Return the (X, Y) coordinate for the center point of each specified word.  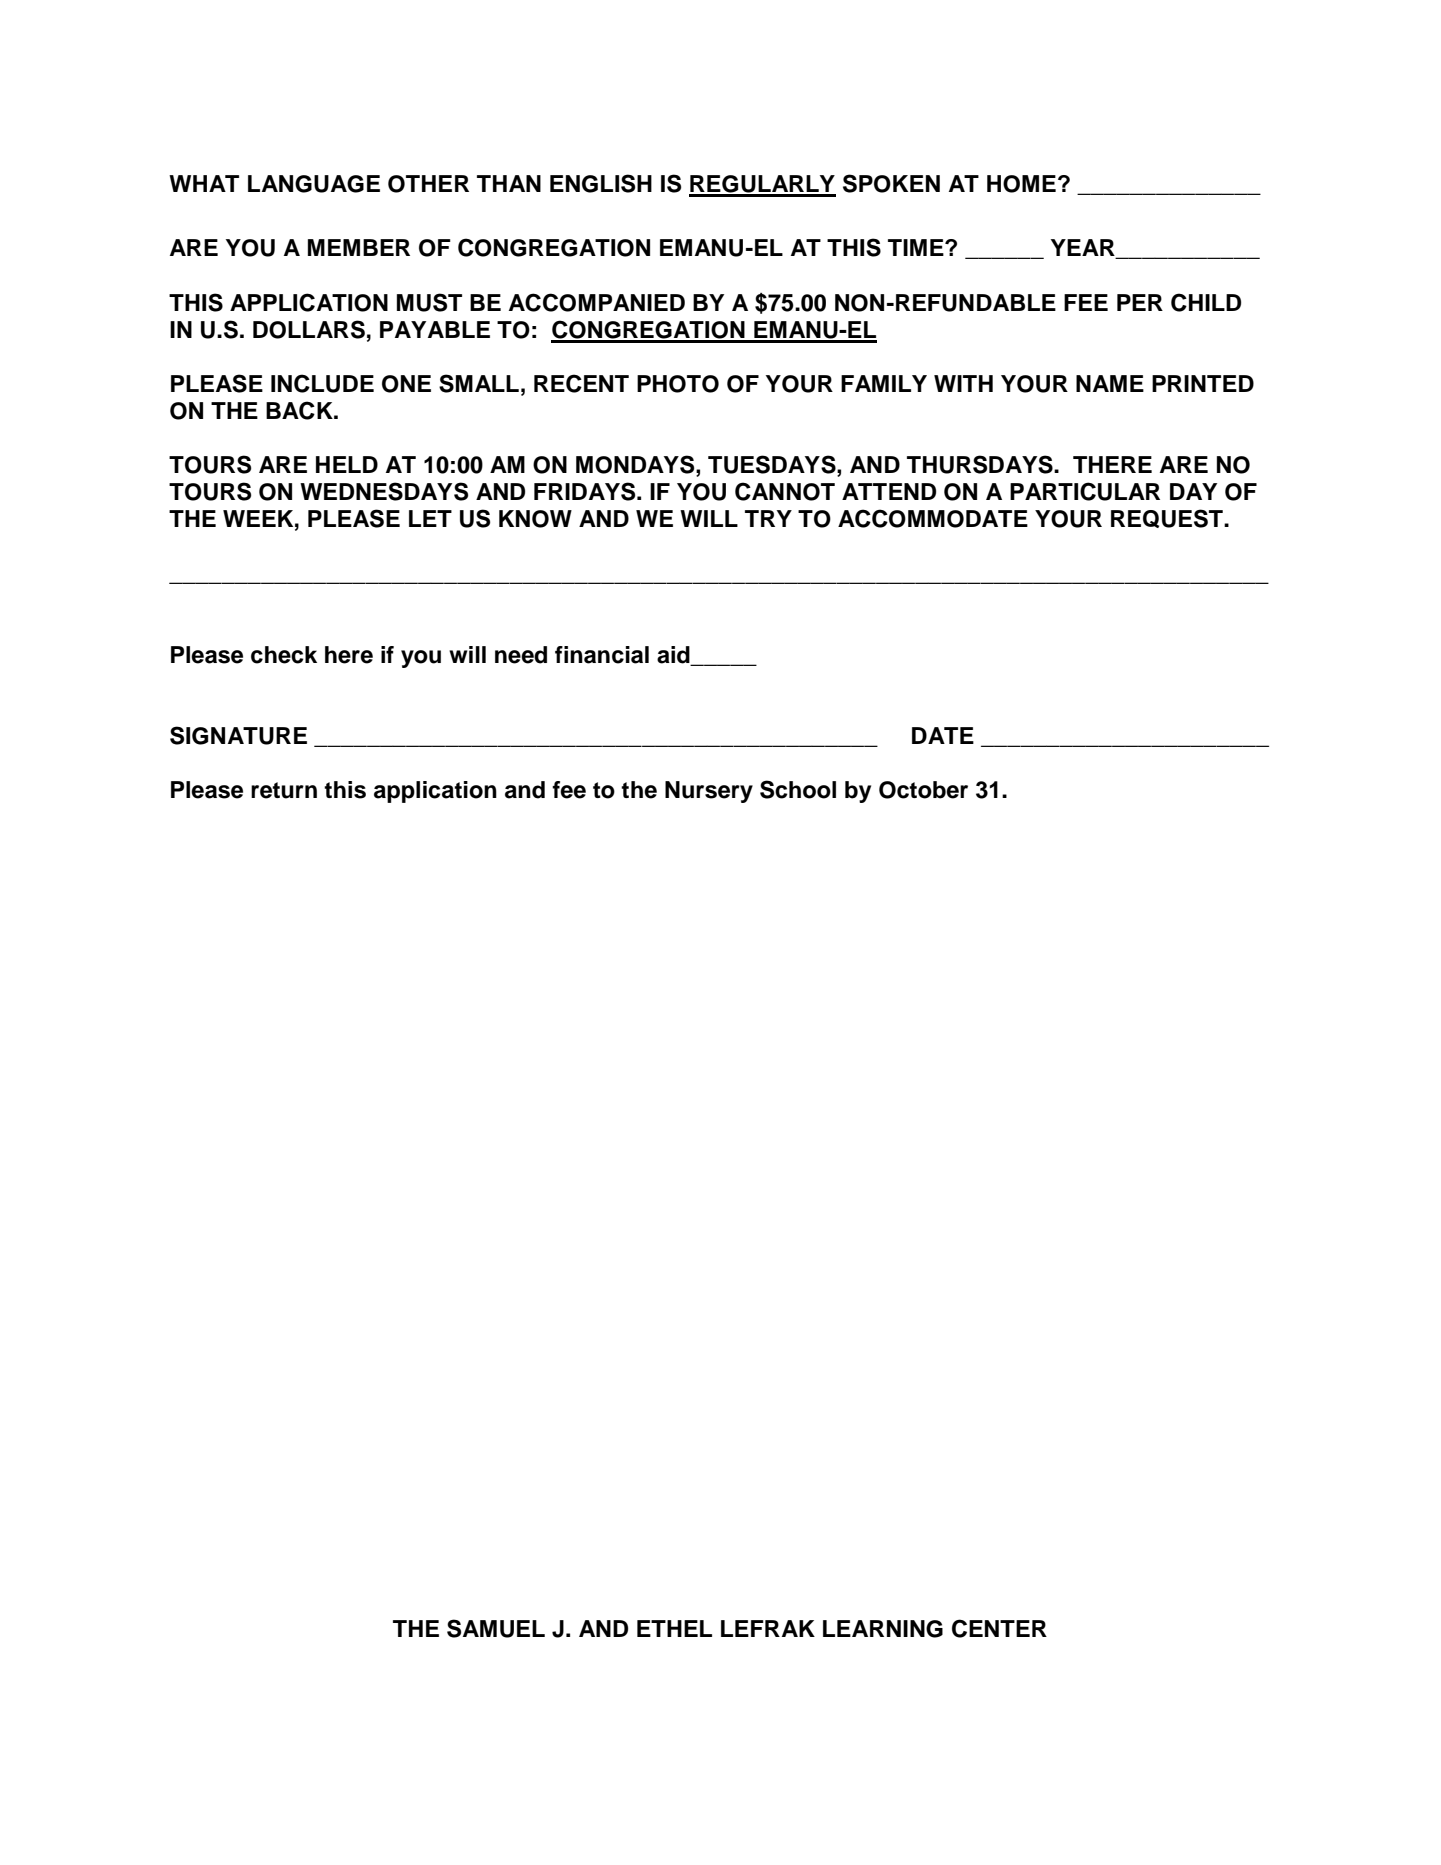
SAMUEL (496, 1628)
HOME (1021, 184)
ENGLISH (601, 183)
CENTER (999, 1628)
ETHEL (674, 1628)
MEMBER (359, 247)
